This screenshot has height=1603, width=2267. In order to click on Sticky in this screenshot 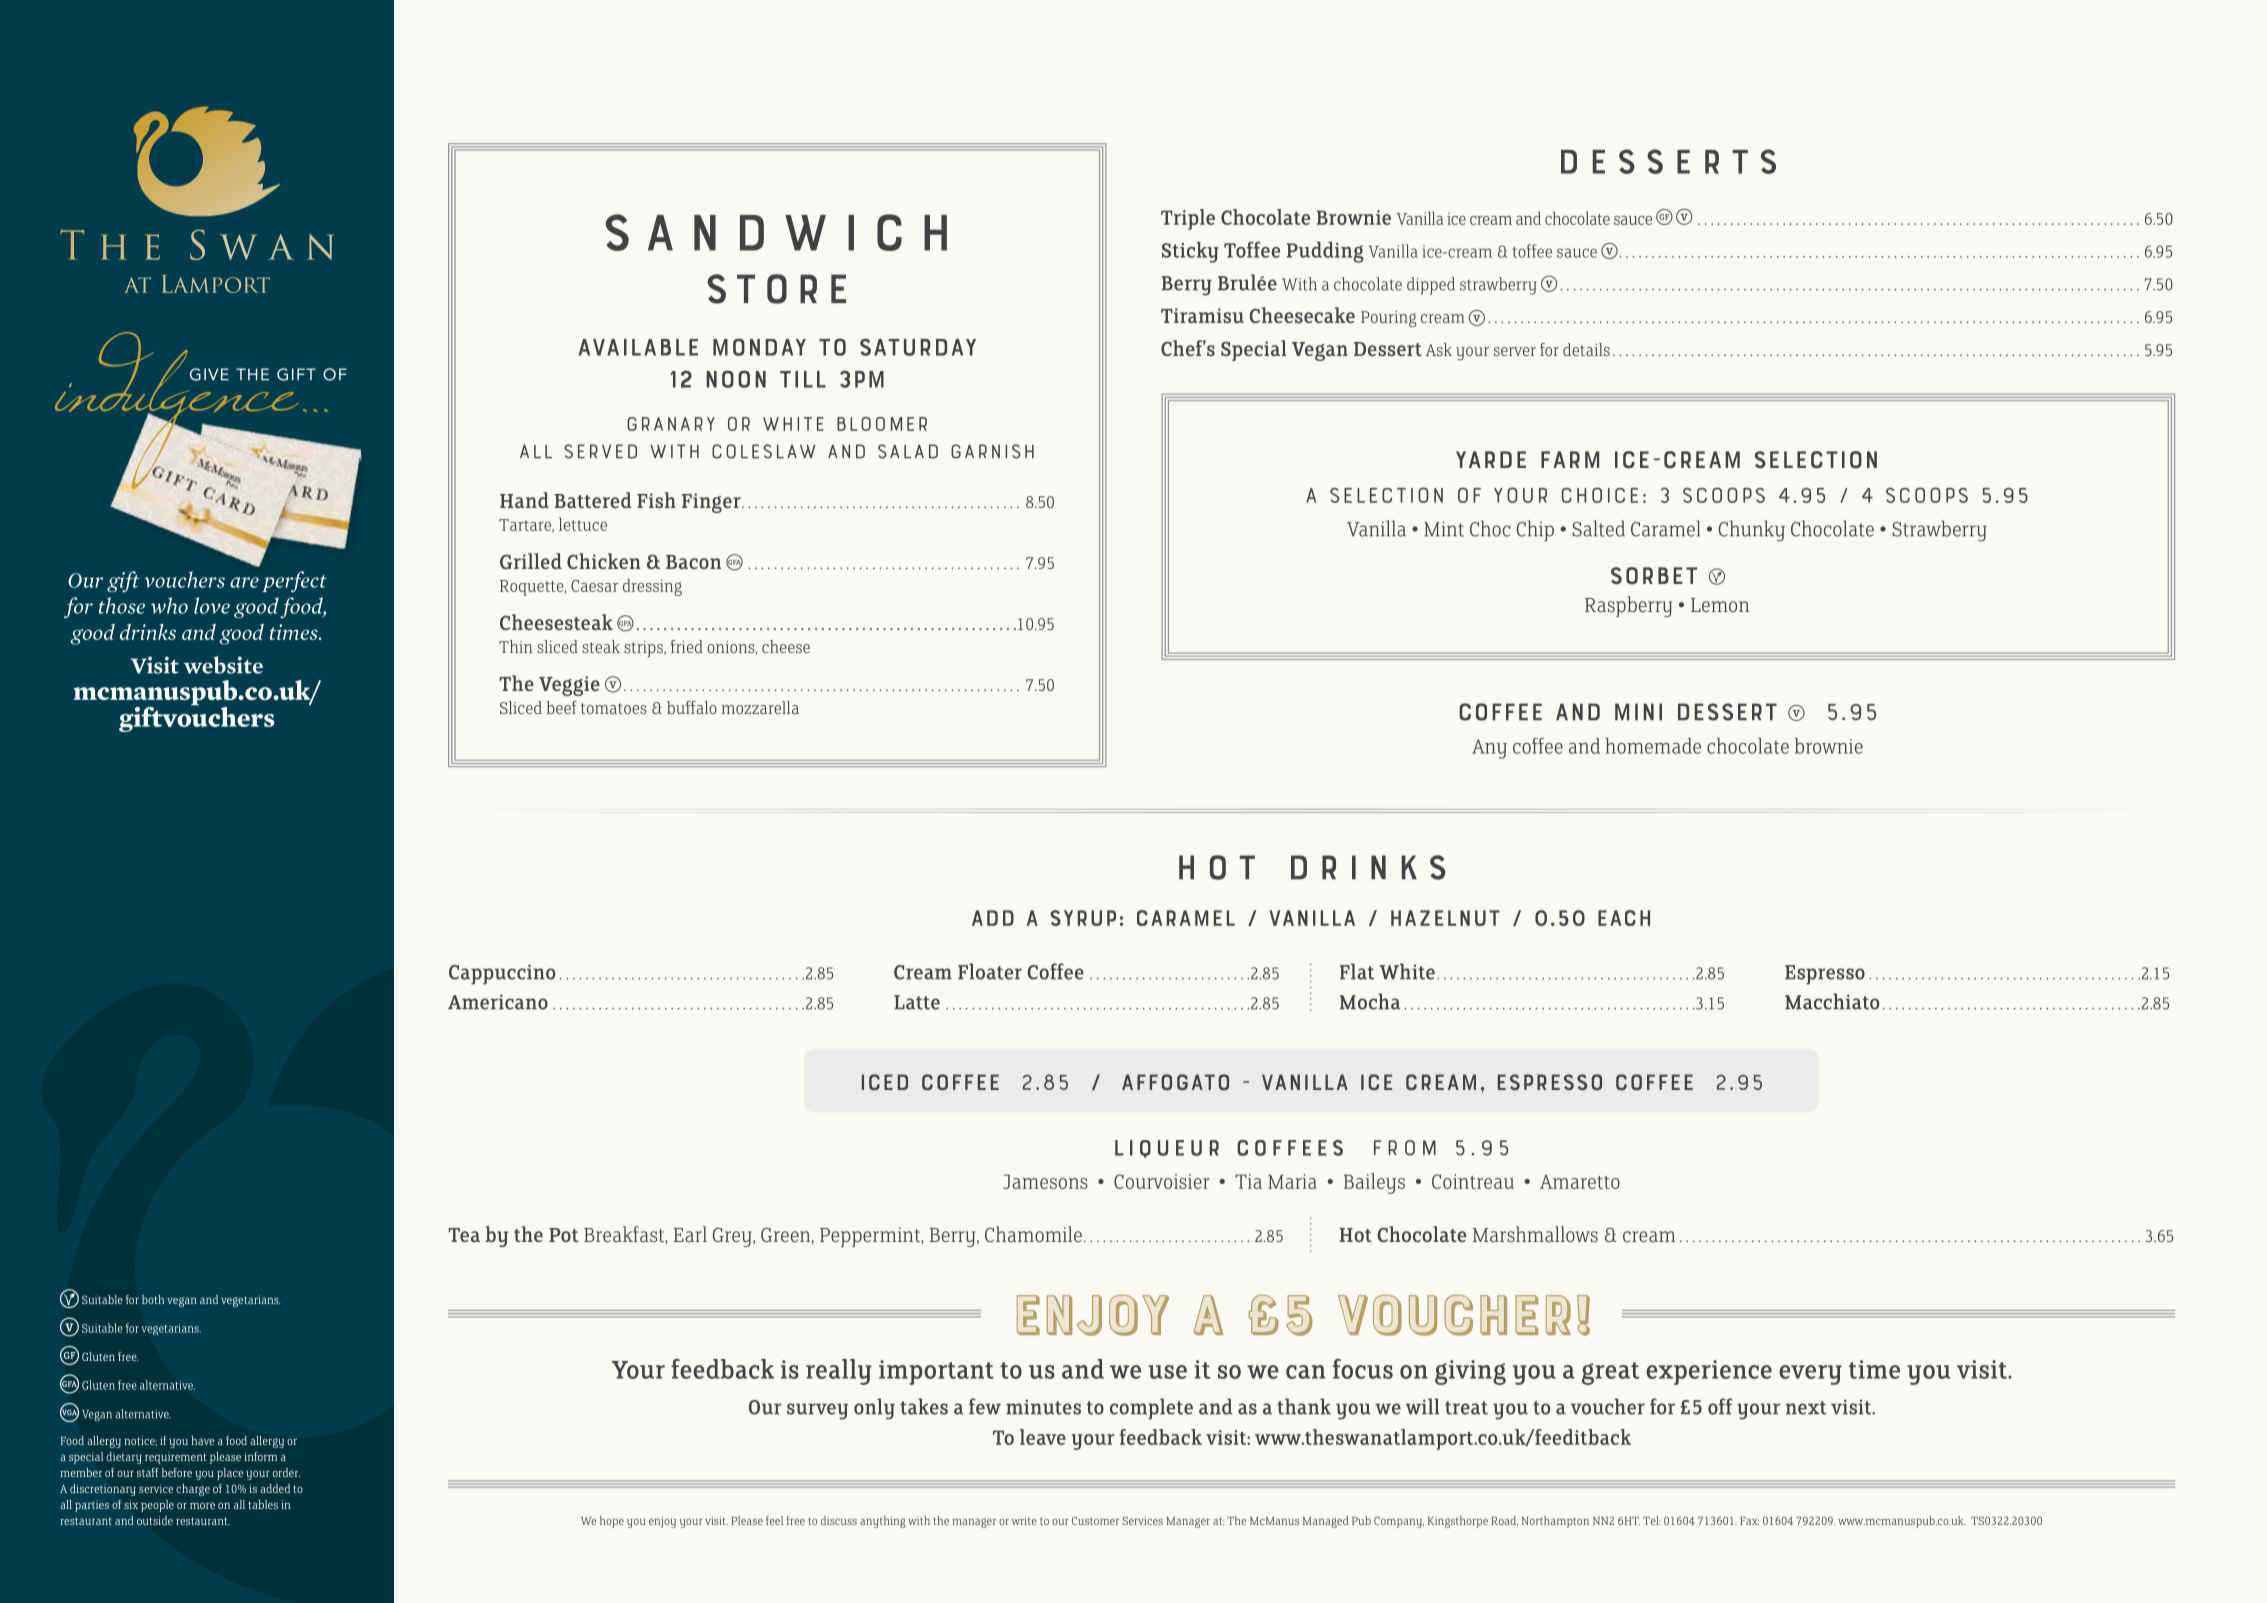, I will do `click(1190, 252)`.
